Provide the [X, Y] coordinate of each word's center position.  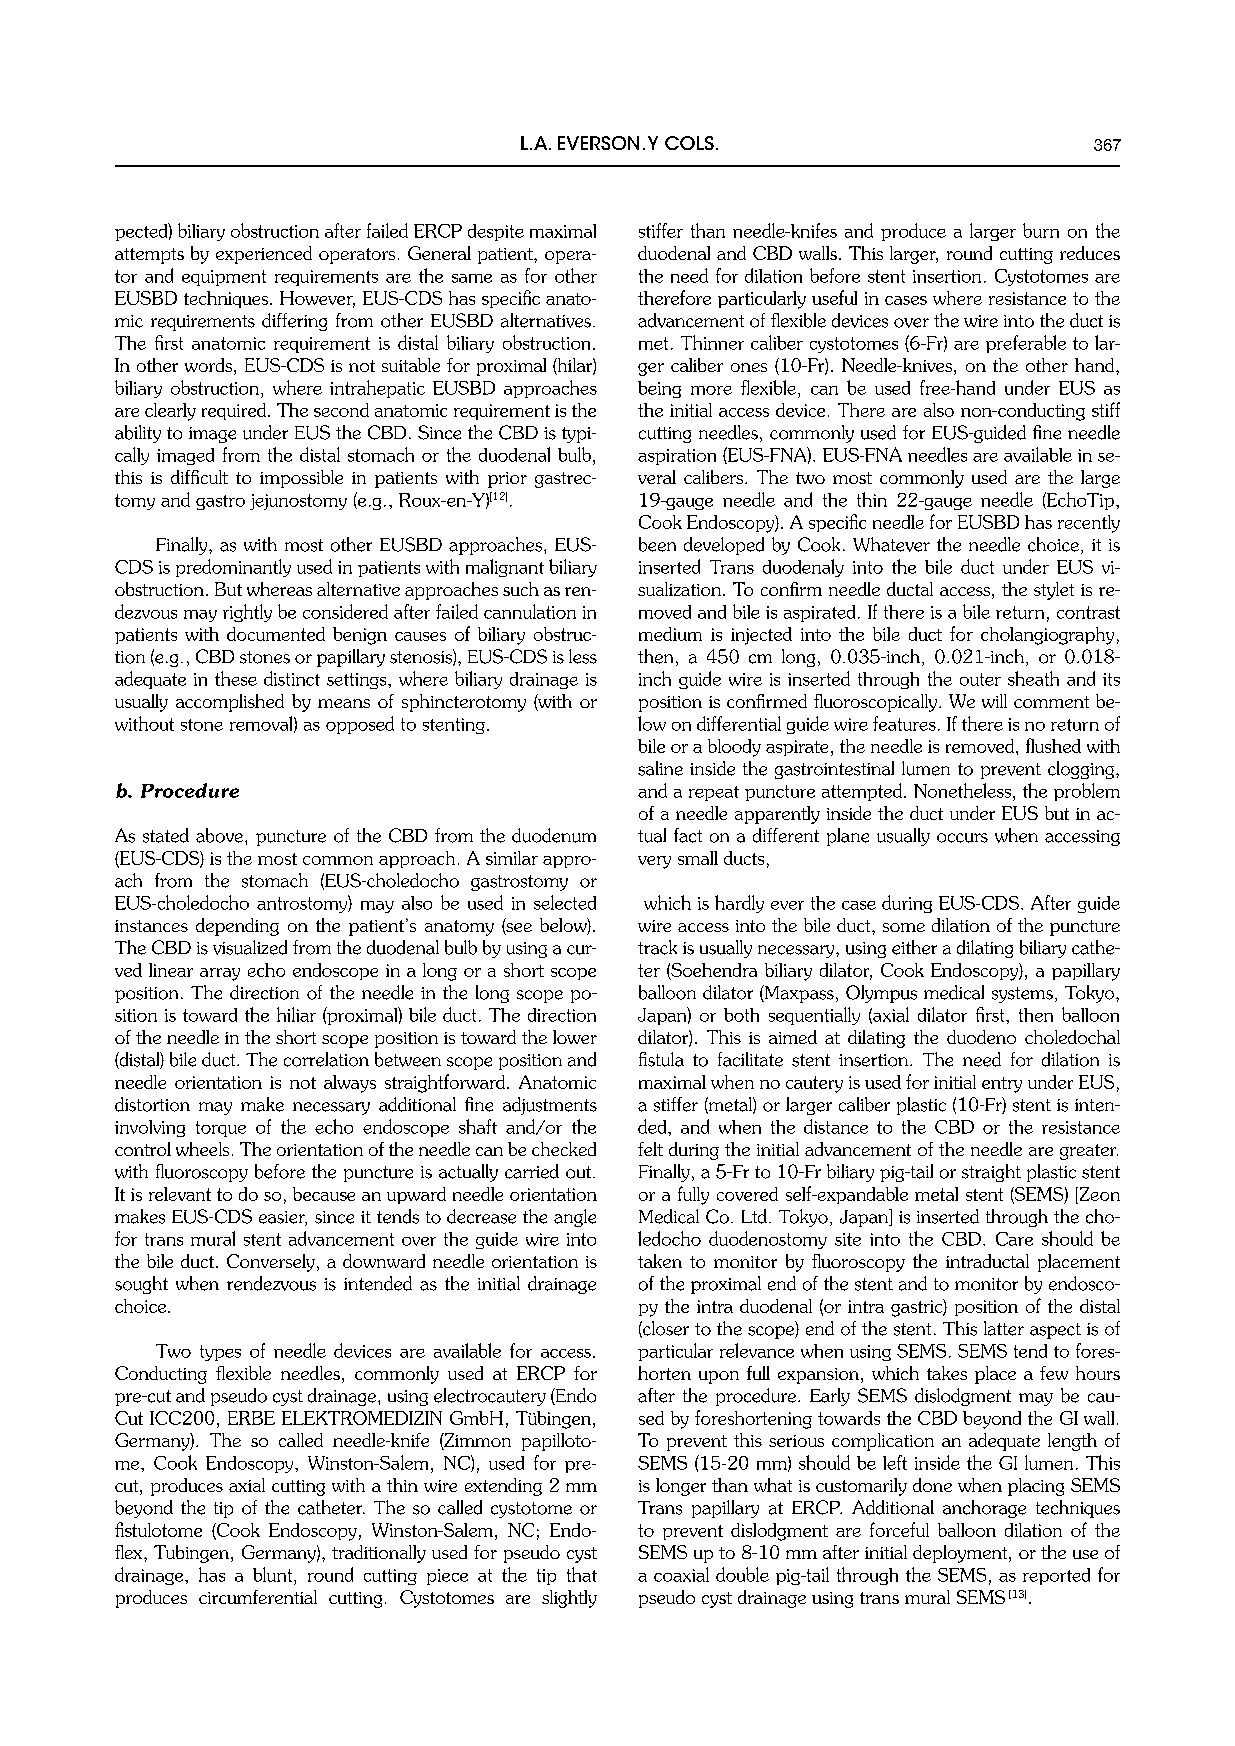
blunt [274, 1574]
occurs [962, 838]
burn [1041, 230]
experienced [264, 255]
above [219, 835]
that [582, 1574]
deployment [961, 1554]
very [654, 862]
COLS [689, 143]
